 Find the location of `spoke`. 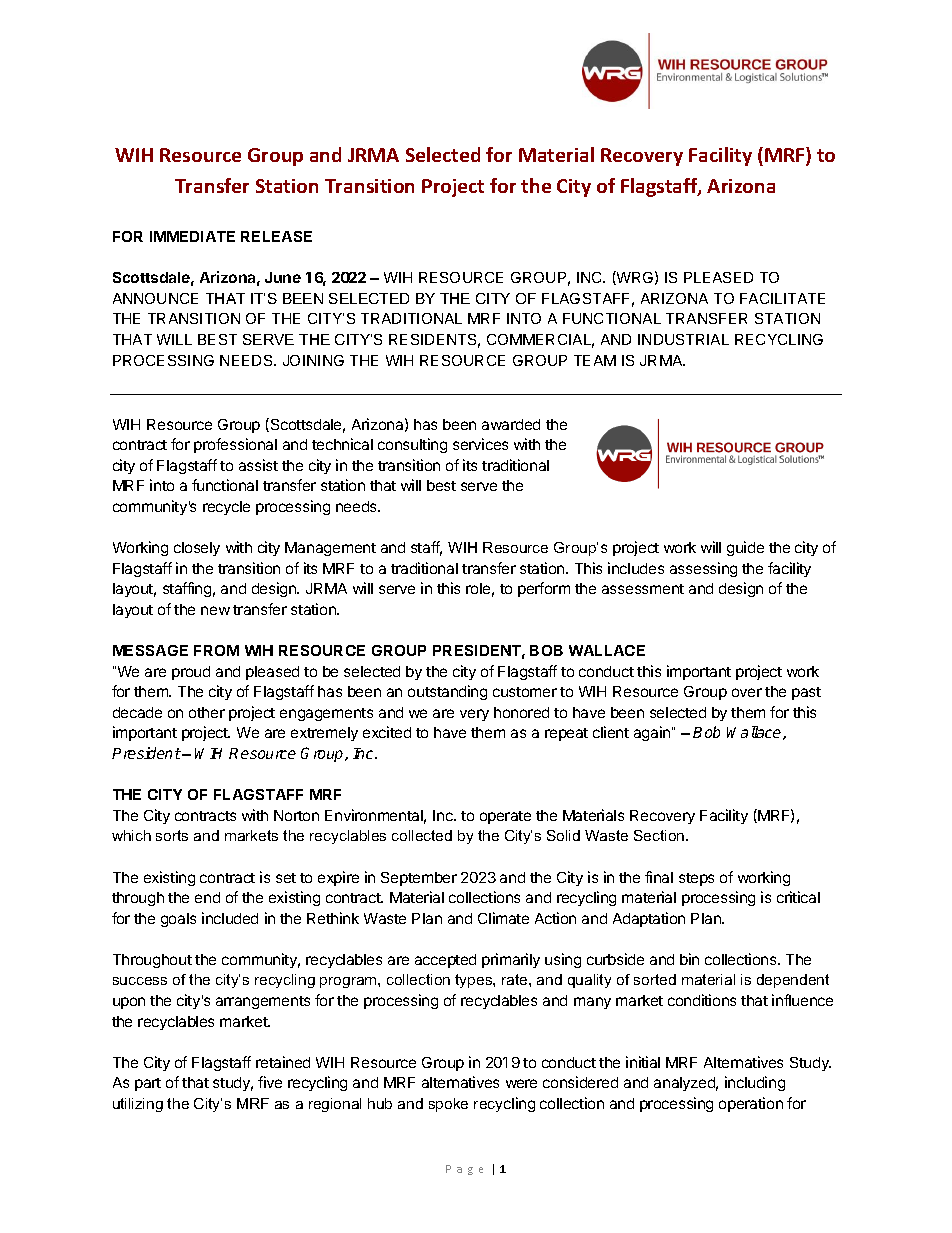

spoke is located at coordinates (448, 1105).
